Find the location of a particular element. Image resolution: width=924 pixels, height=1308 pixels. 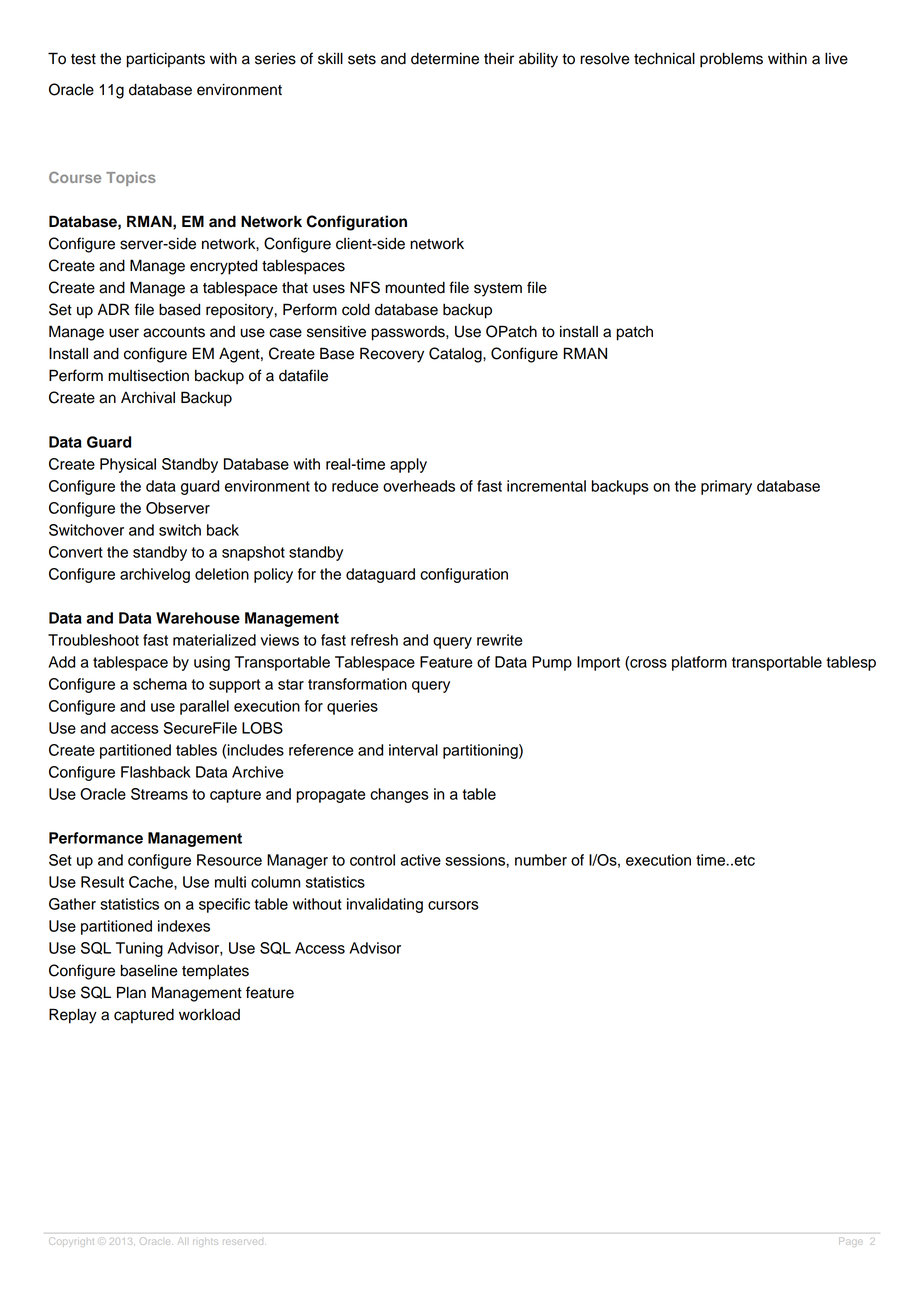

number is located at coordinates (541, 860).
